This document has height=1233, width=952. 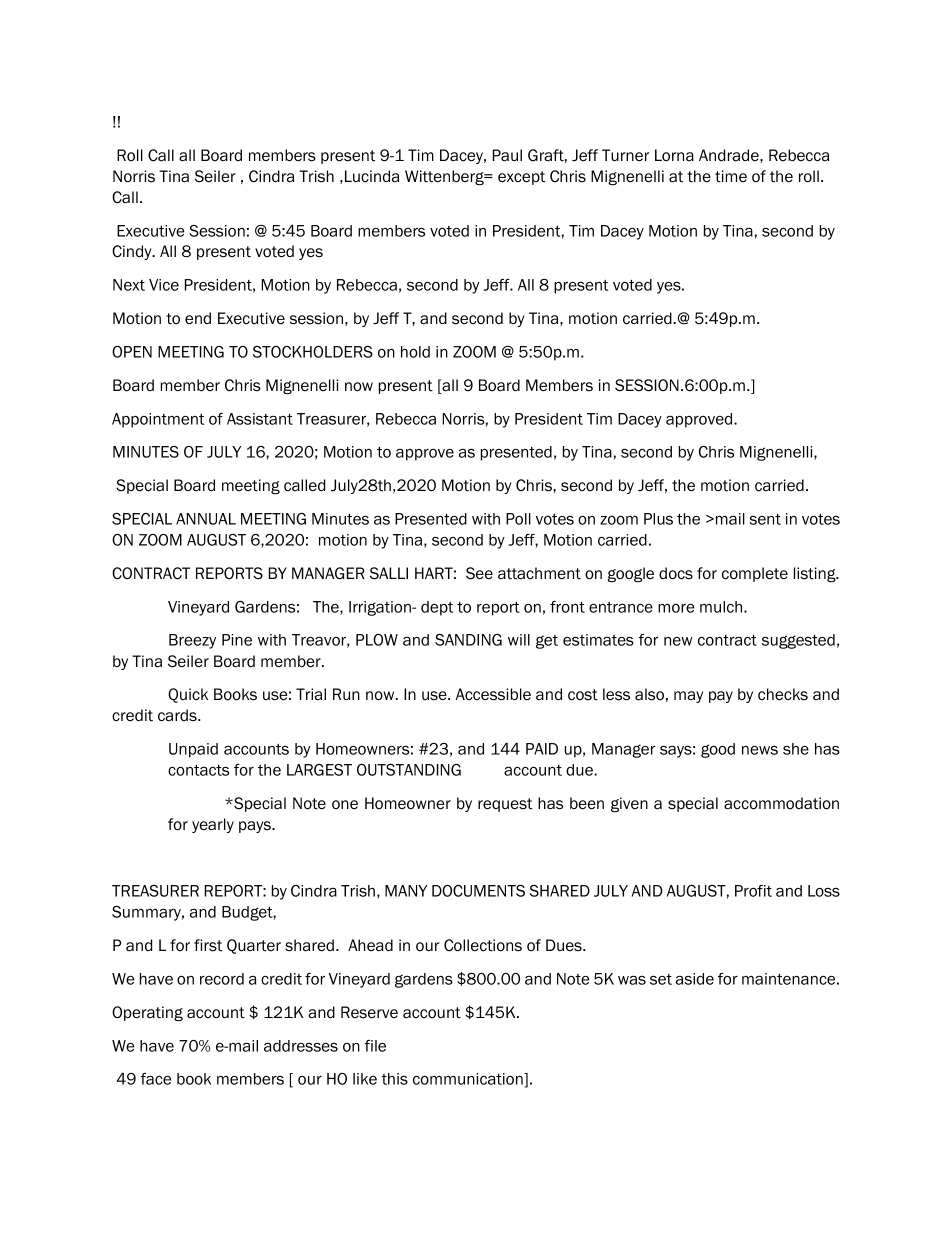 What do you see at coordinates (469, 1080) in the document?
I see `communication` at bounding box center [469, 1080].
